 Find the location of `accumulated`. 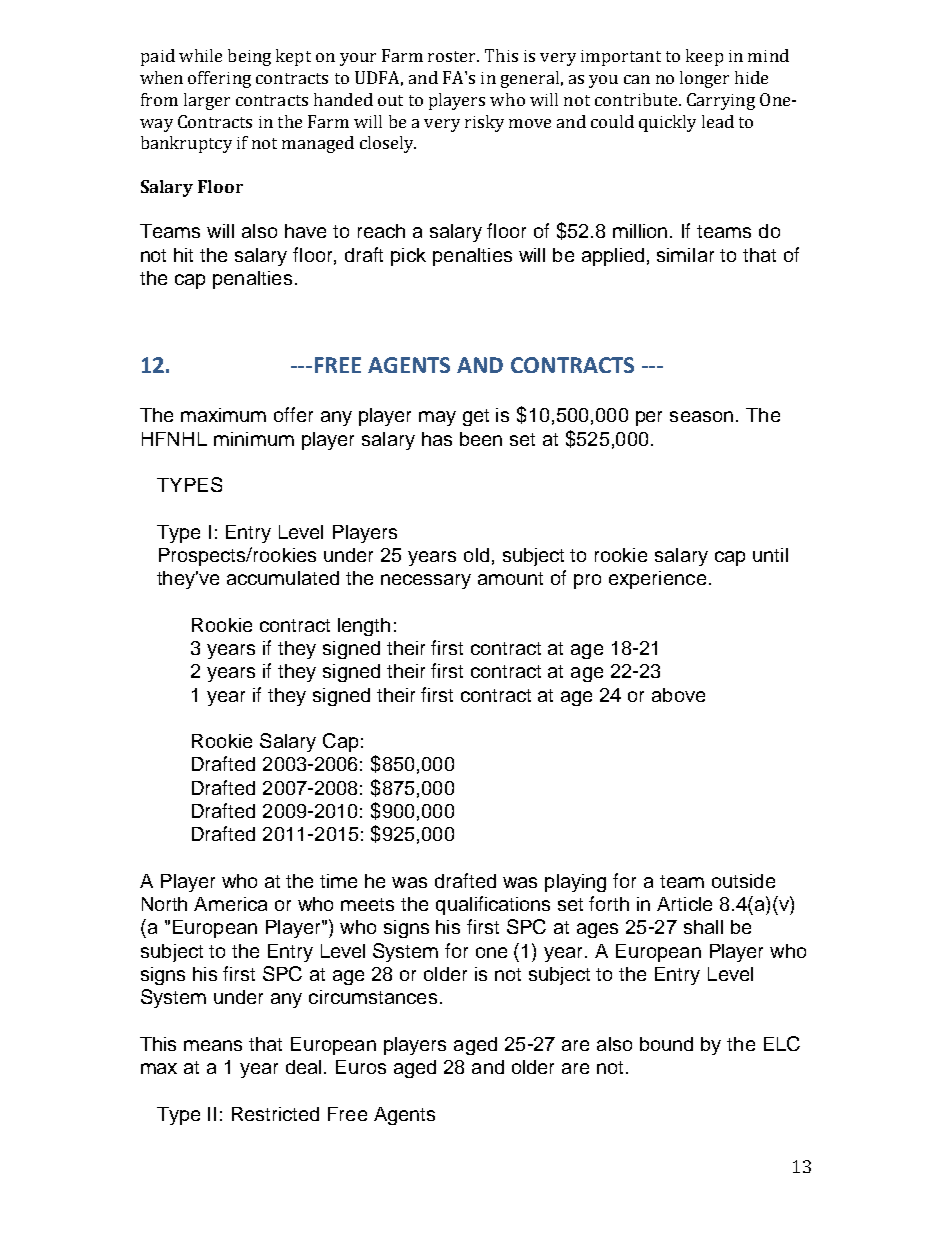

accumulated is located at coordinates (283, 578).
